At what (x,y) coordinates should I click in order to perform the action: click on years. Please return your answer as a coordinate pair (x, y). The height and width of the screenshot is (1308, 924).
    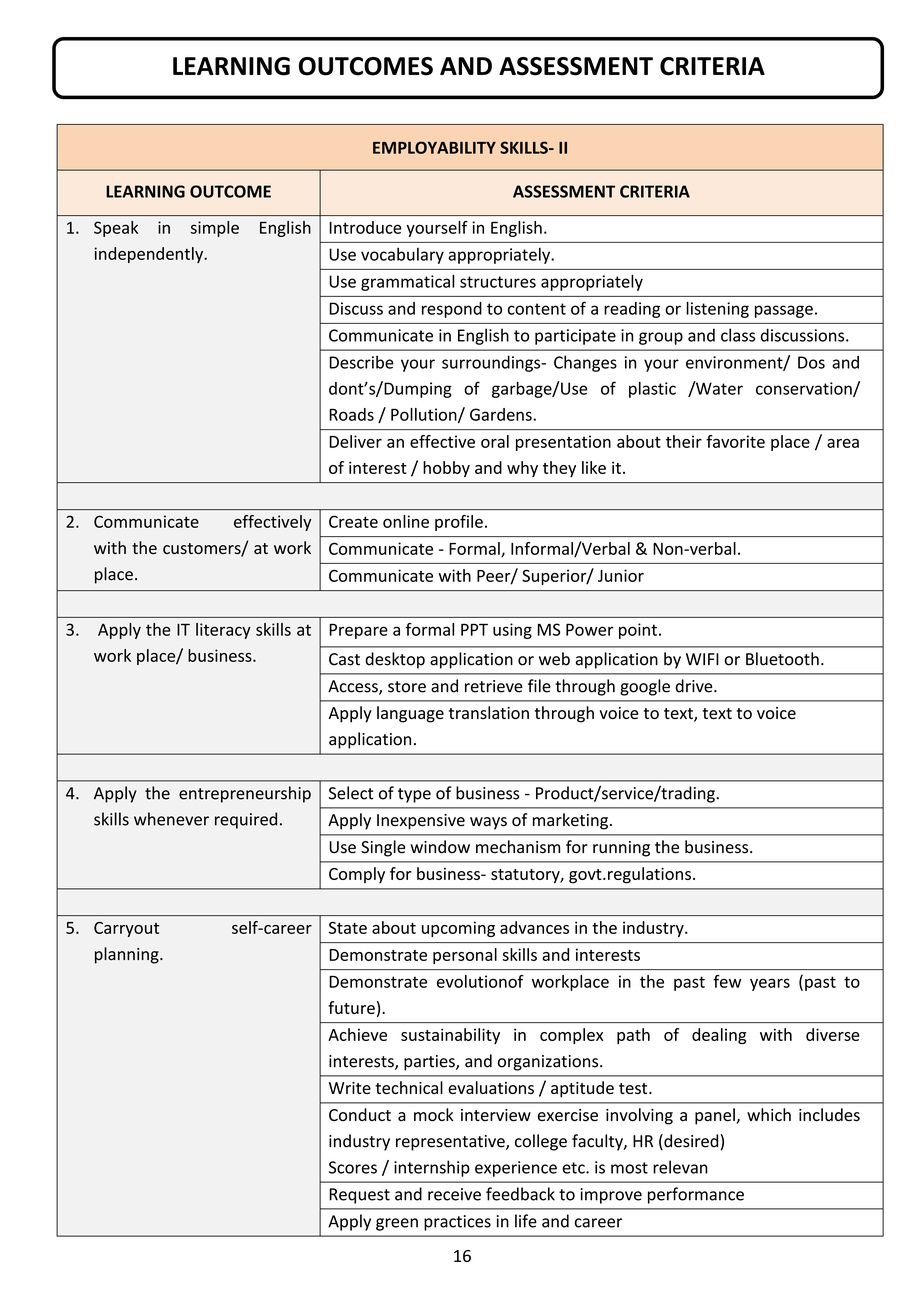
    Looking at the image, I should click on (770, 984).
